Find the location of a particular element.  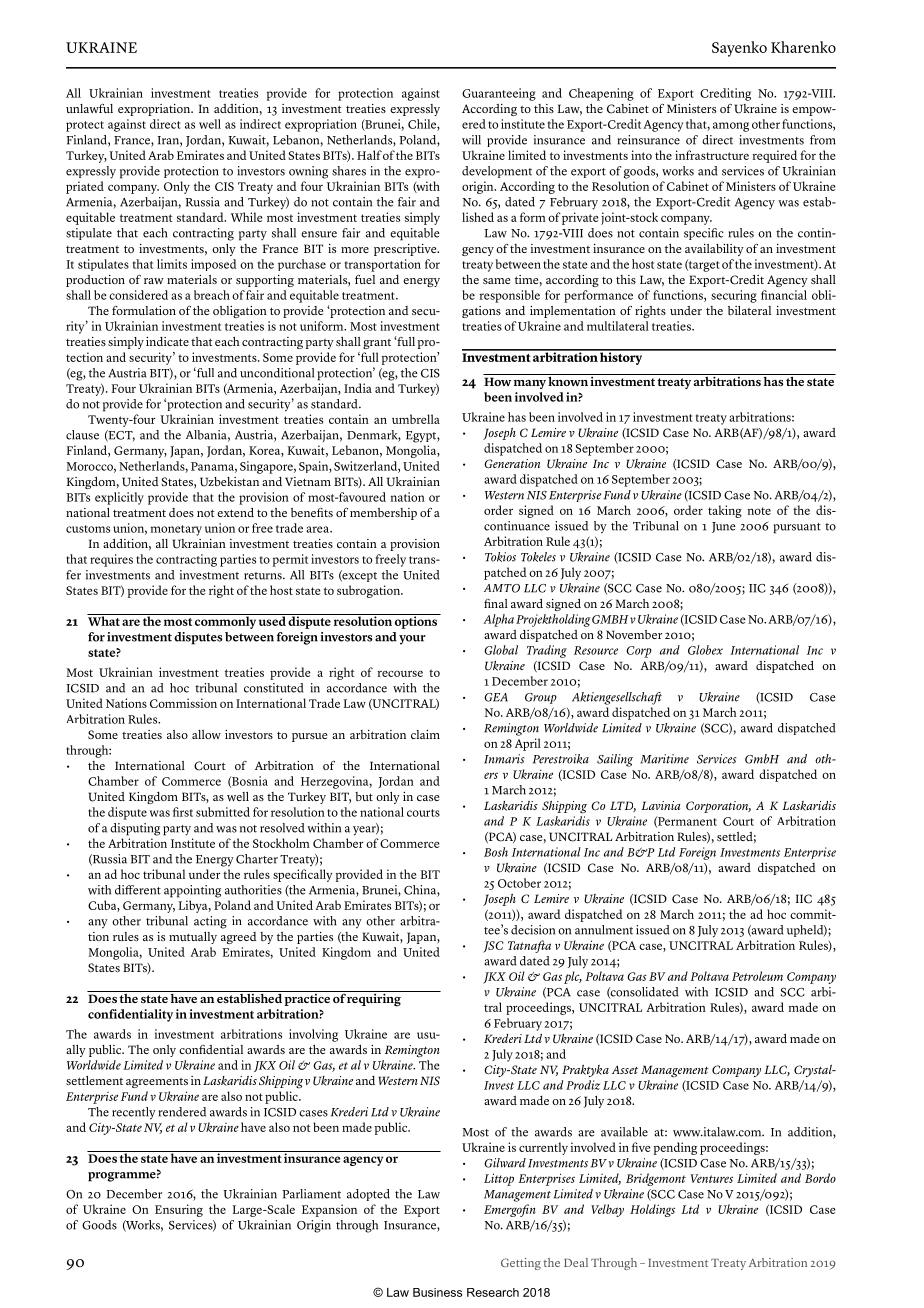

infrastructure is located at coordinates (712, 155).
